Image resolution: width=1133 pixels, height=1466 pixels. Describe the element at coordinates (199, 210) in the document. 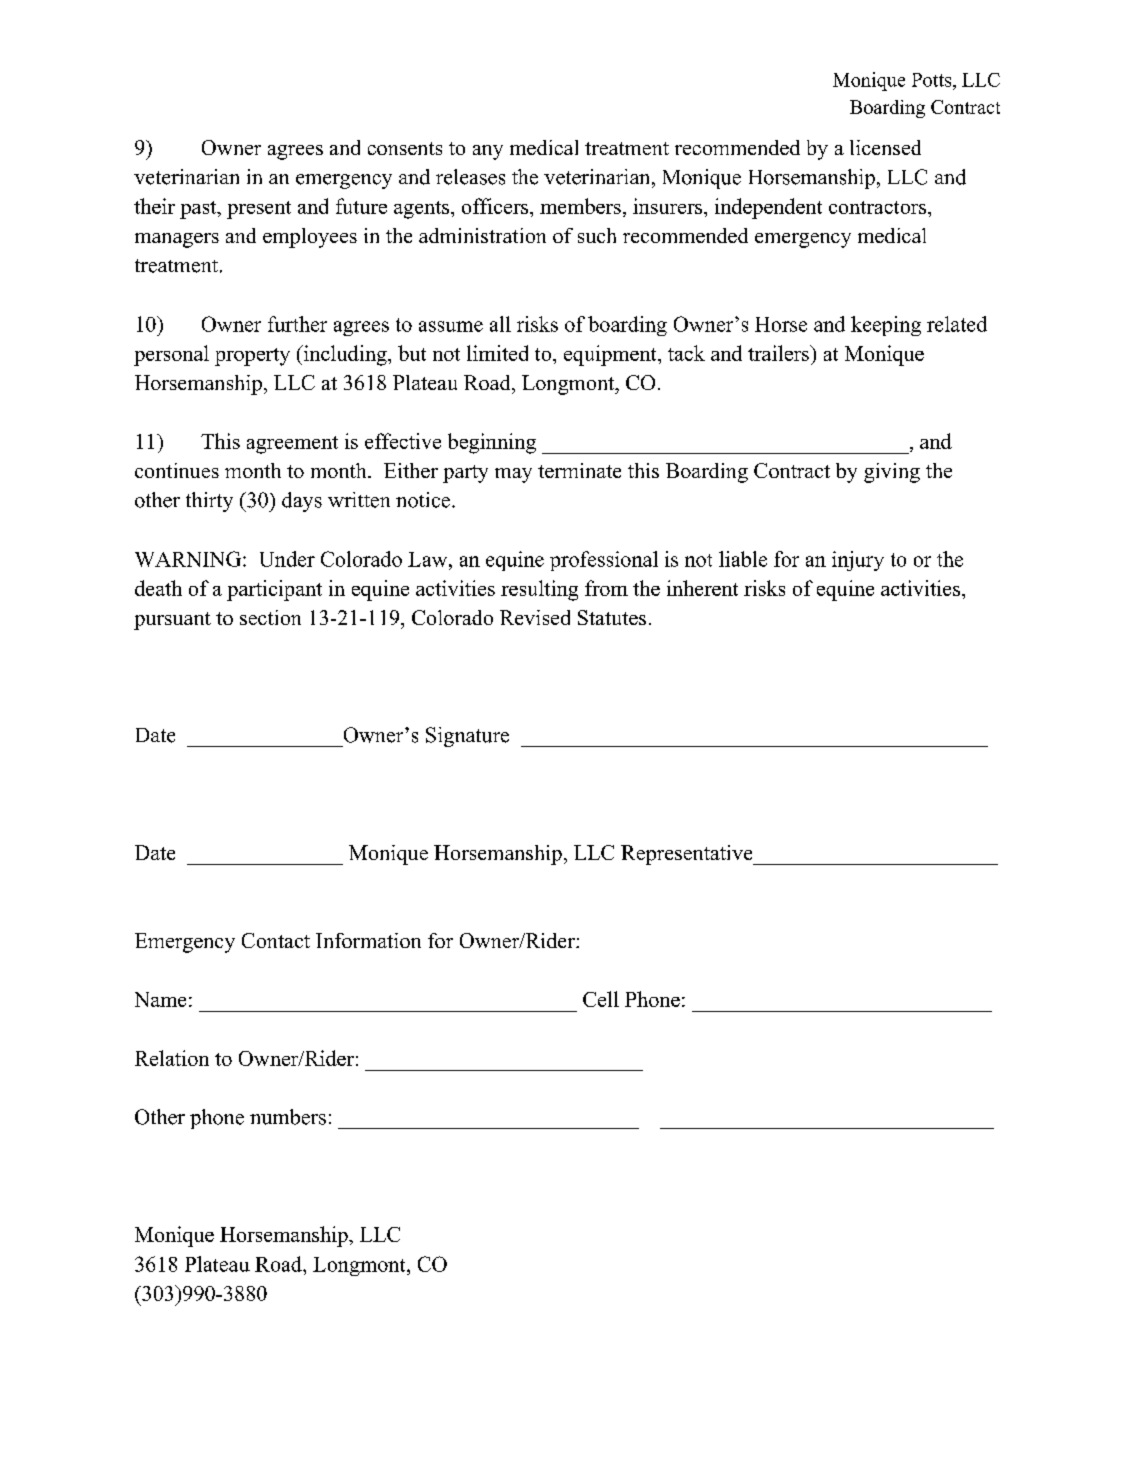

I see `past` at that location.
